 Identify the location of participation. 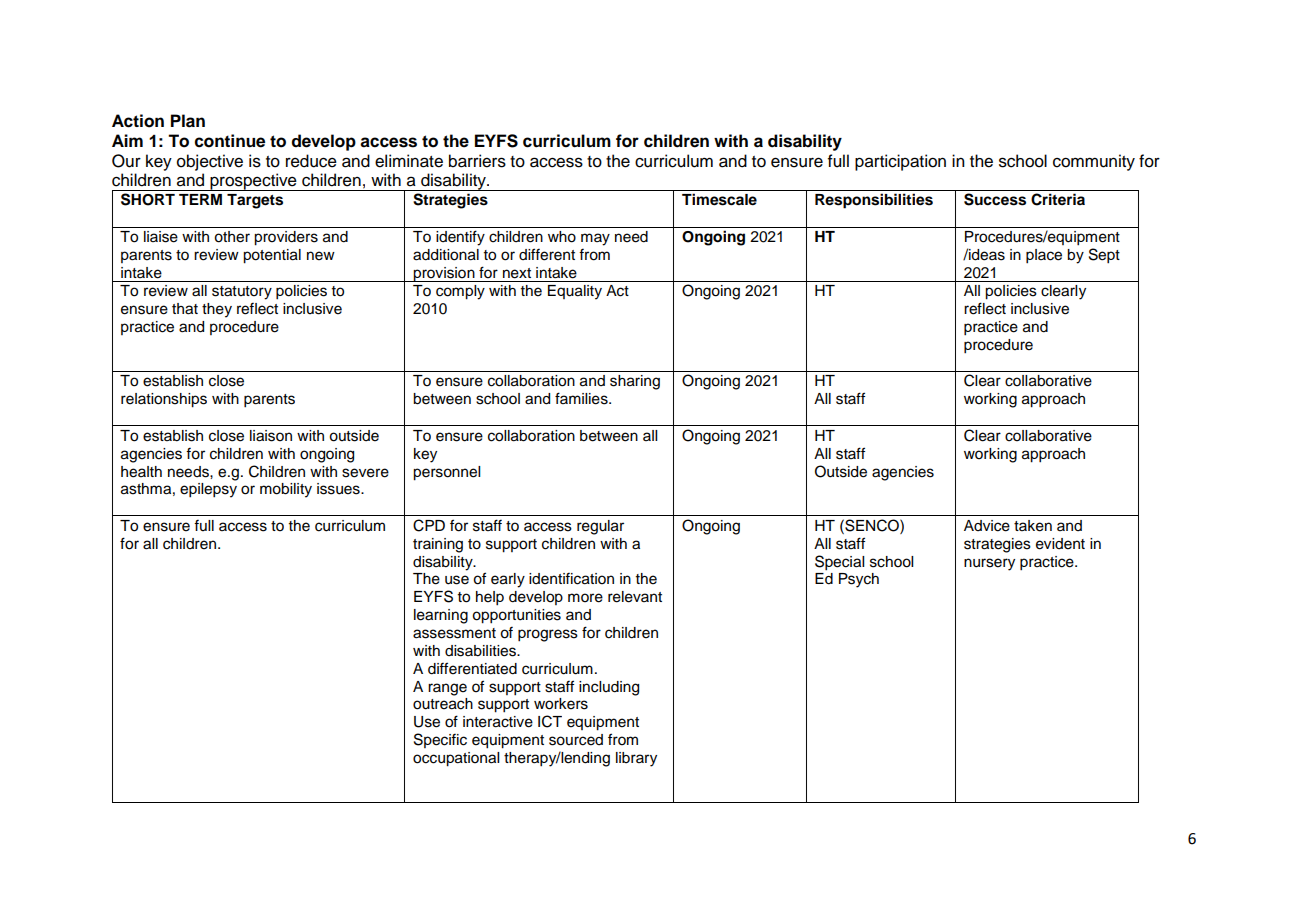
(900, 162).
